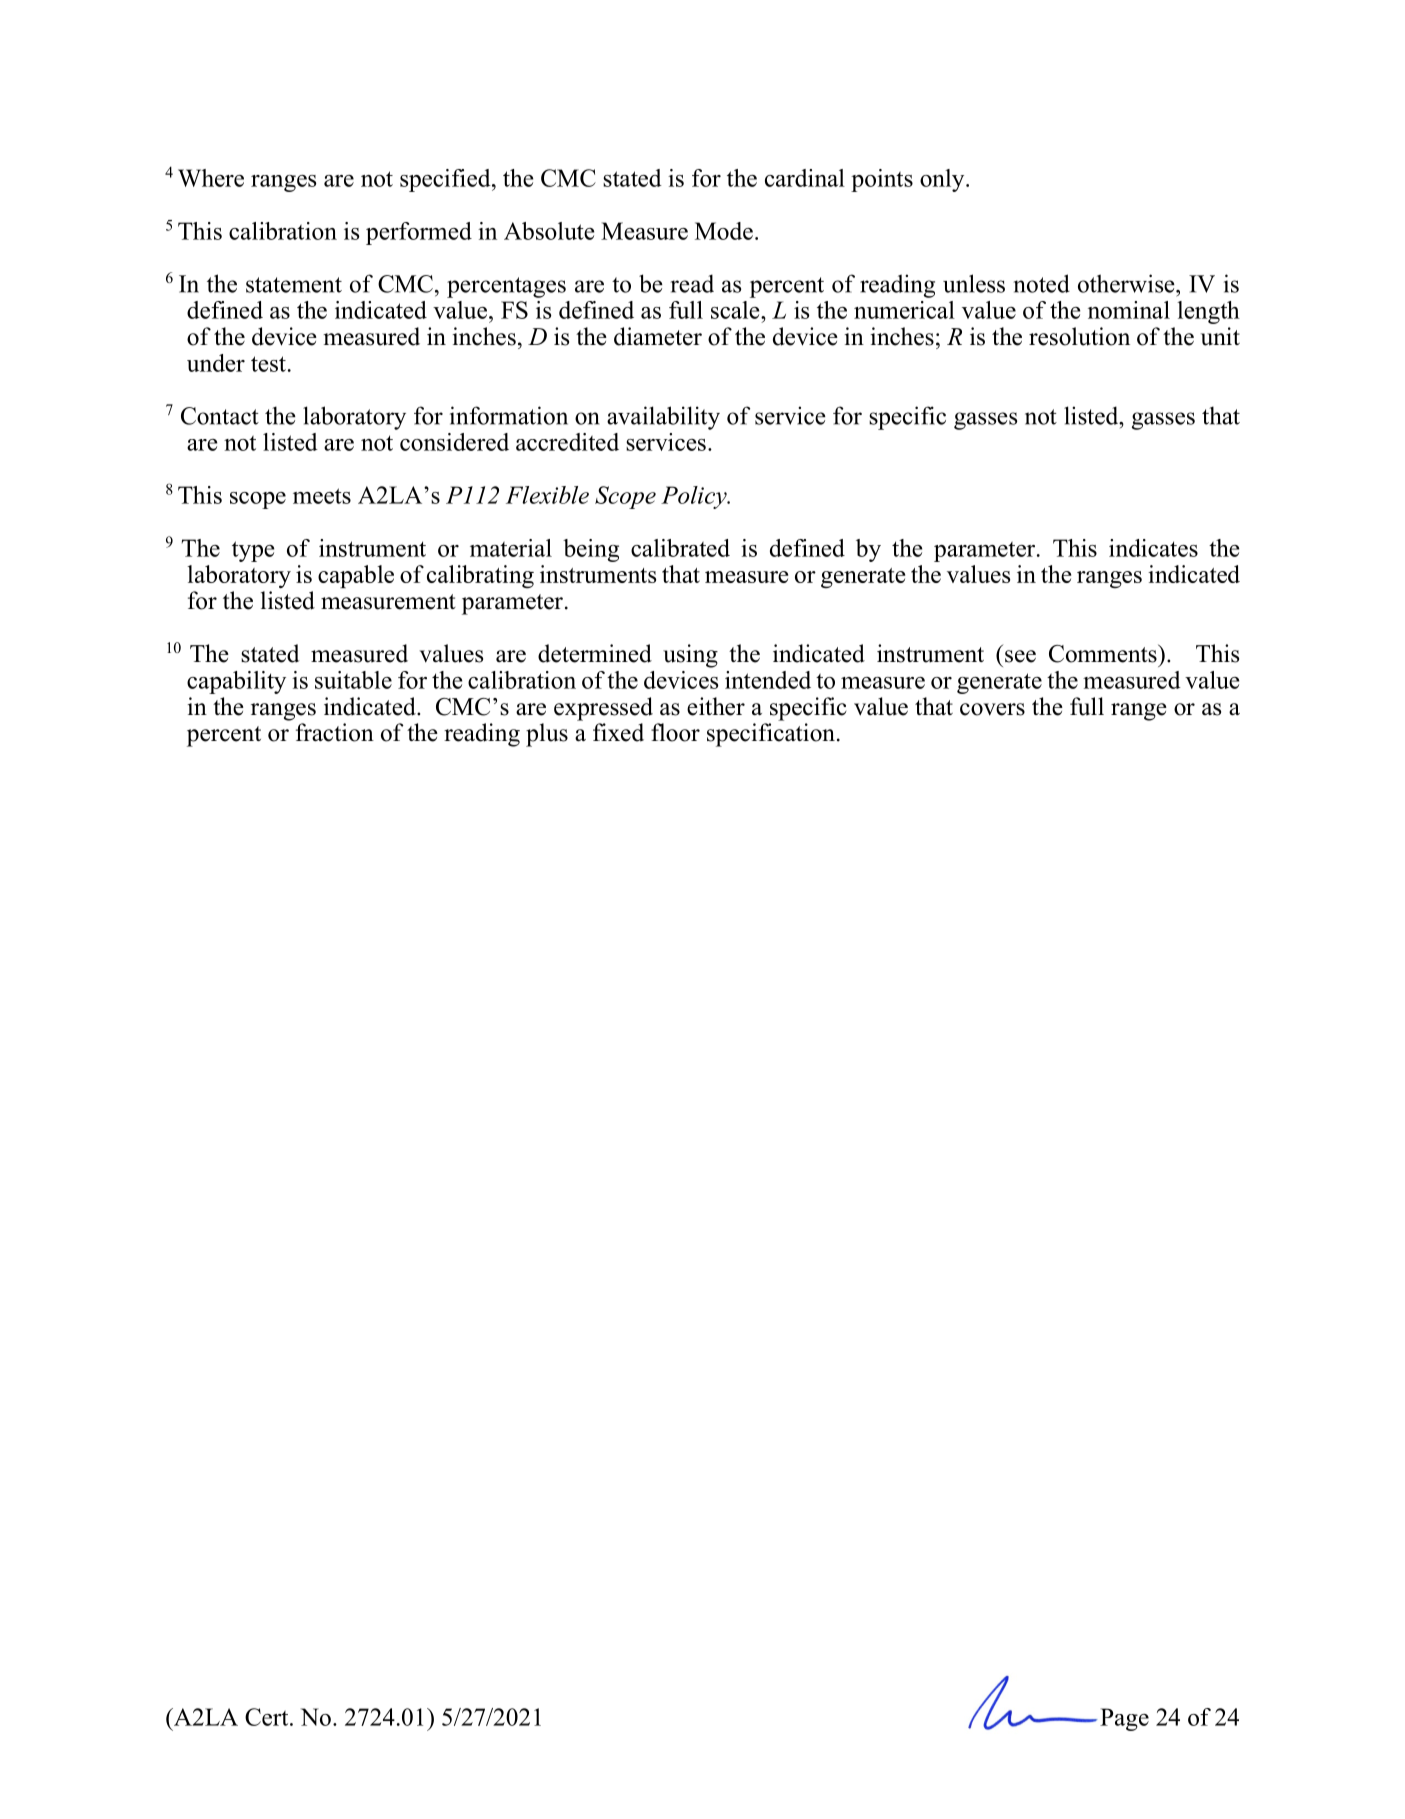  I want to click on performed, so click(419, 233).
